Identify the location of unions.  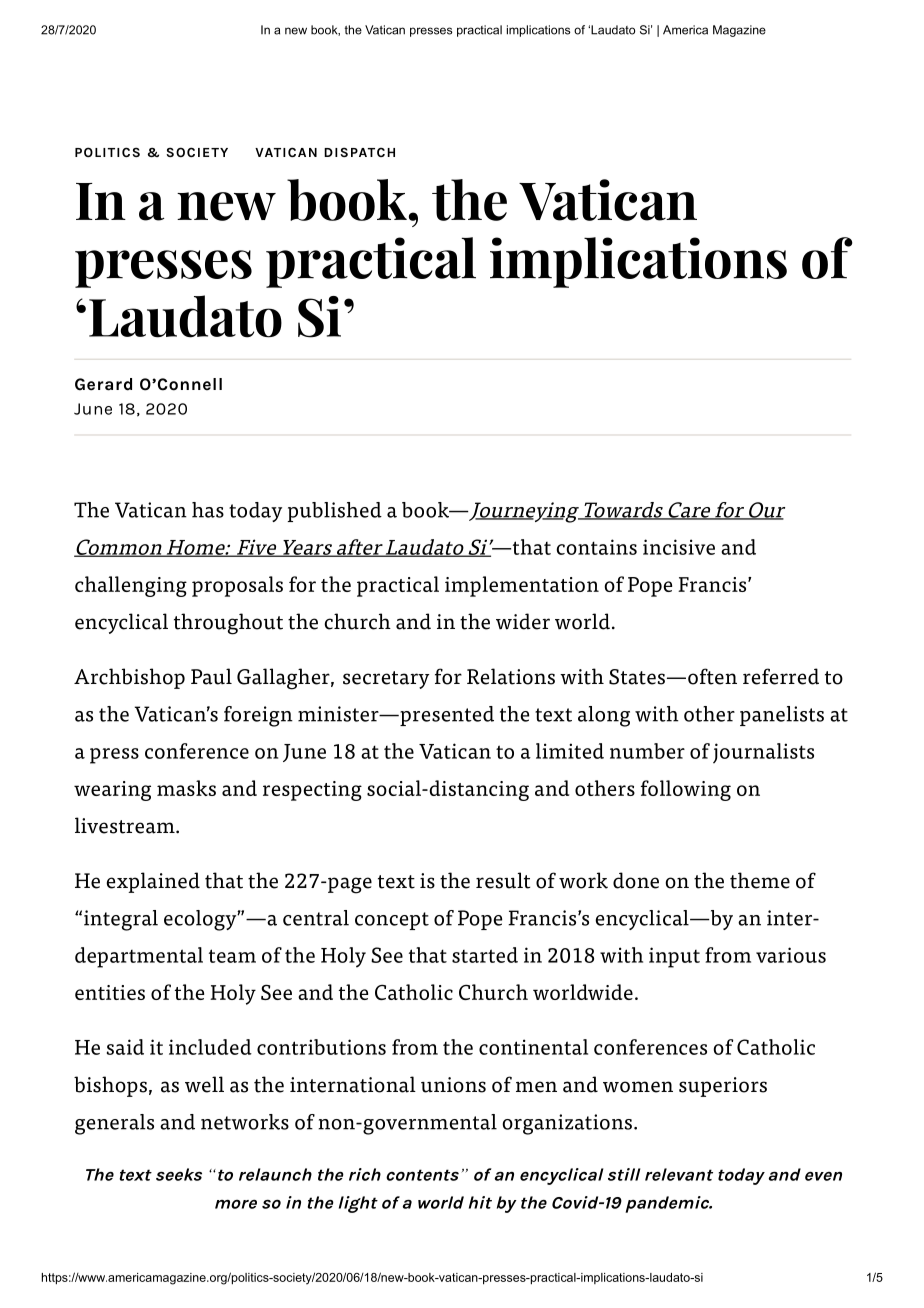
(453, 1085).
